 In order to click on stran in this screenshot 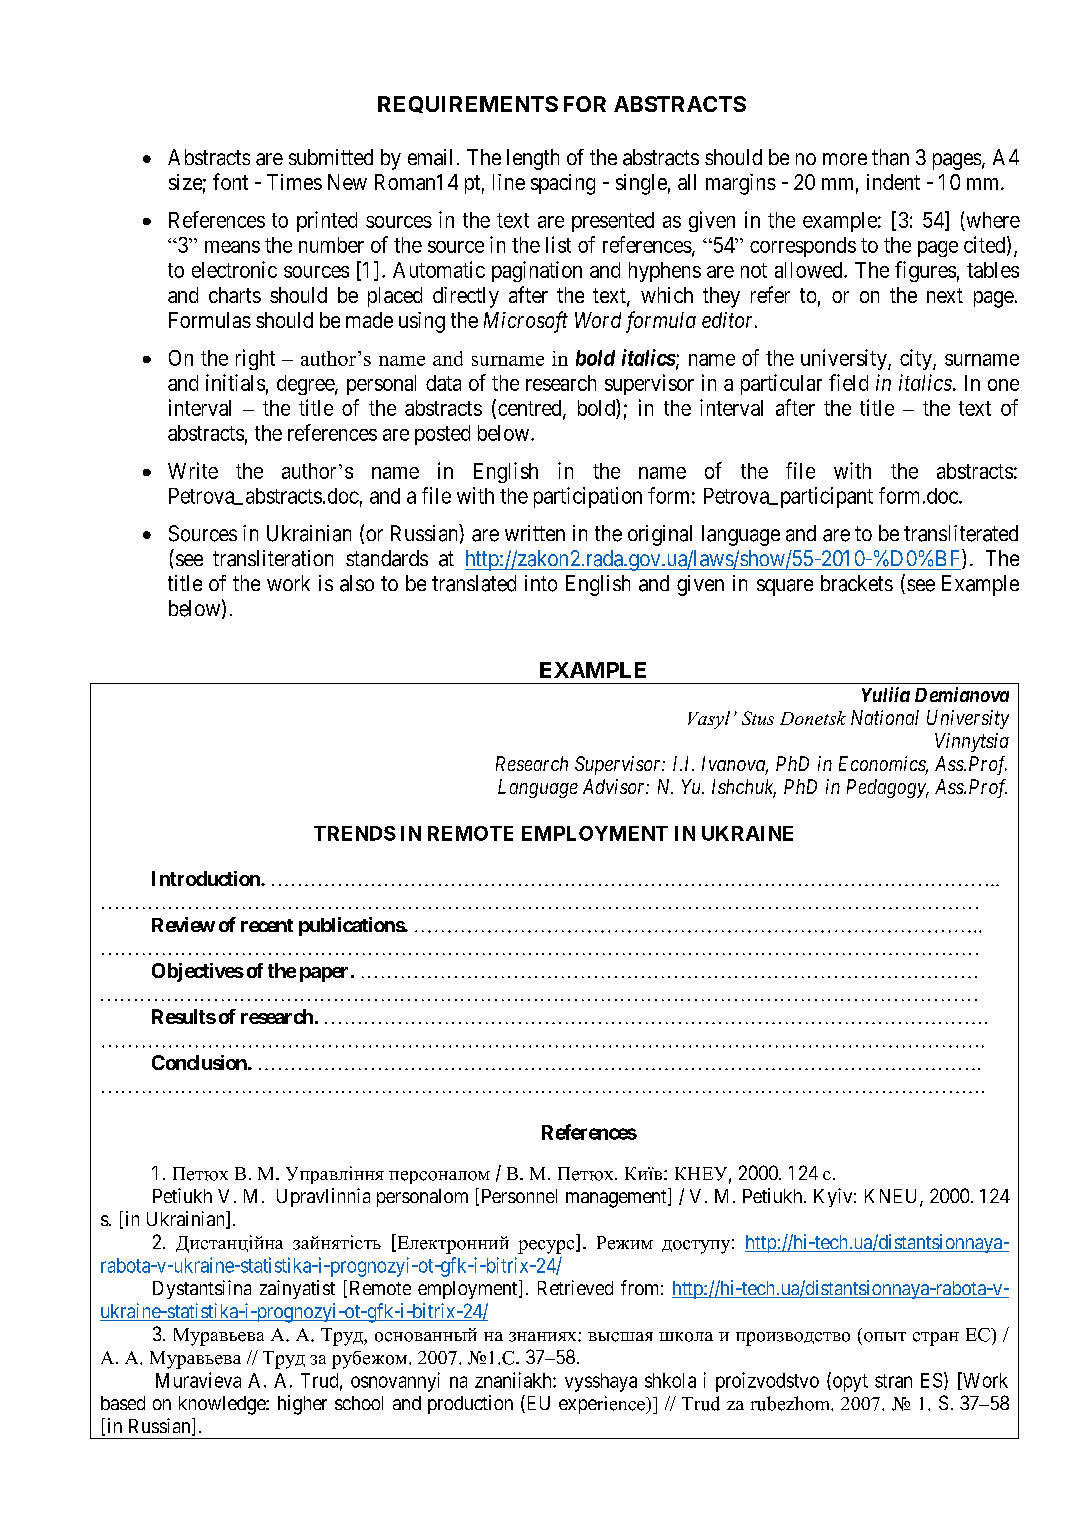, I will do `click(893, 1381)`.
